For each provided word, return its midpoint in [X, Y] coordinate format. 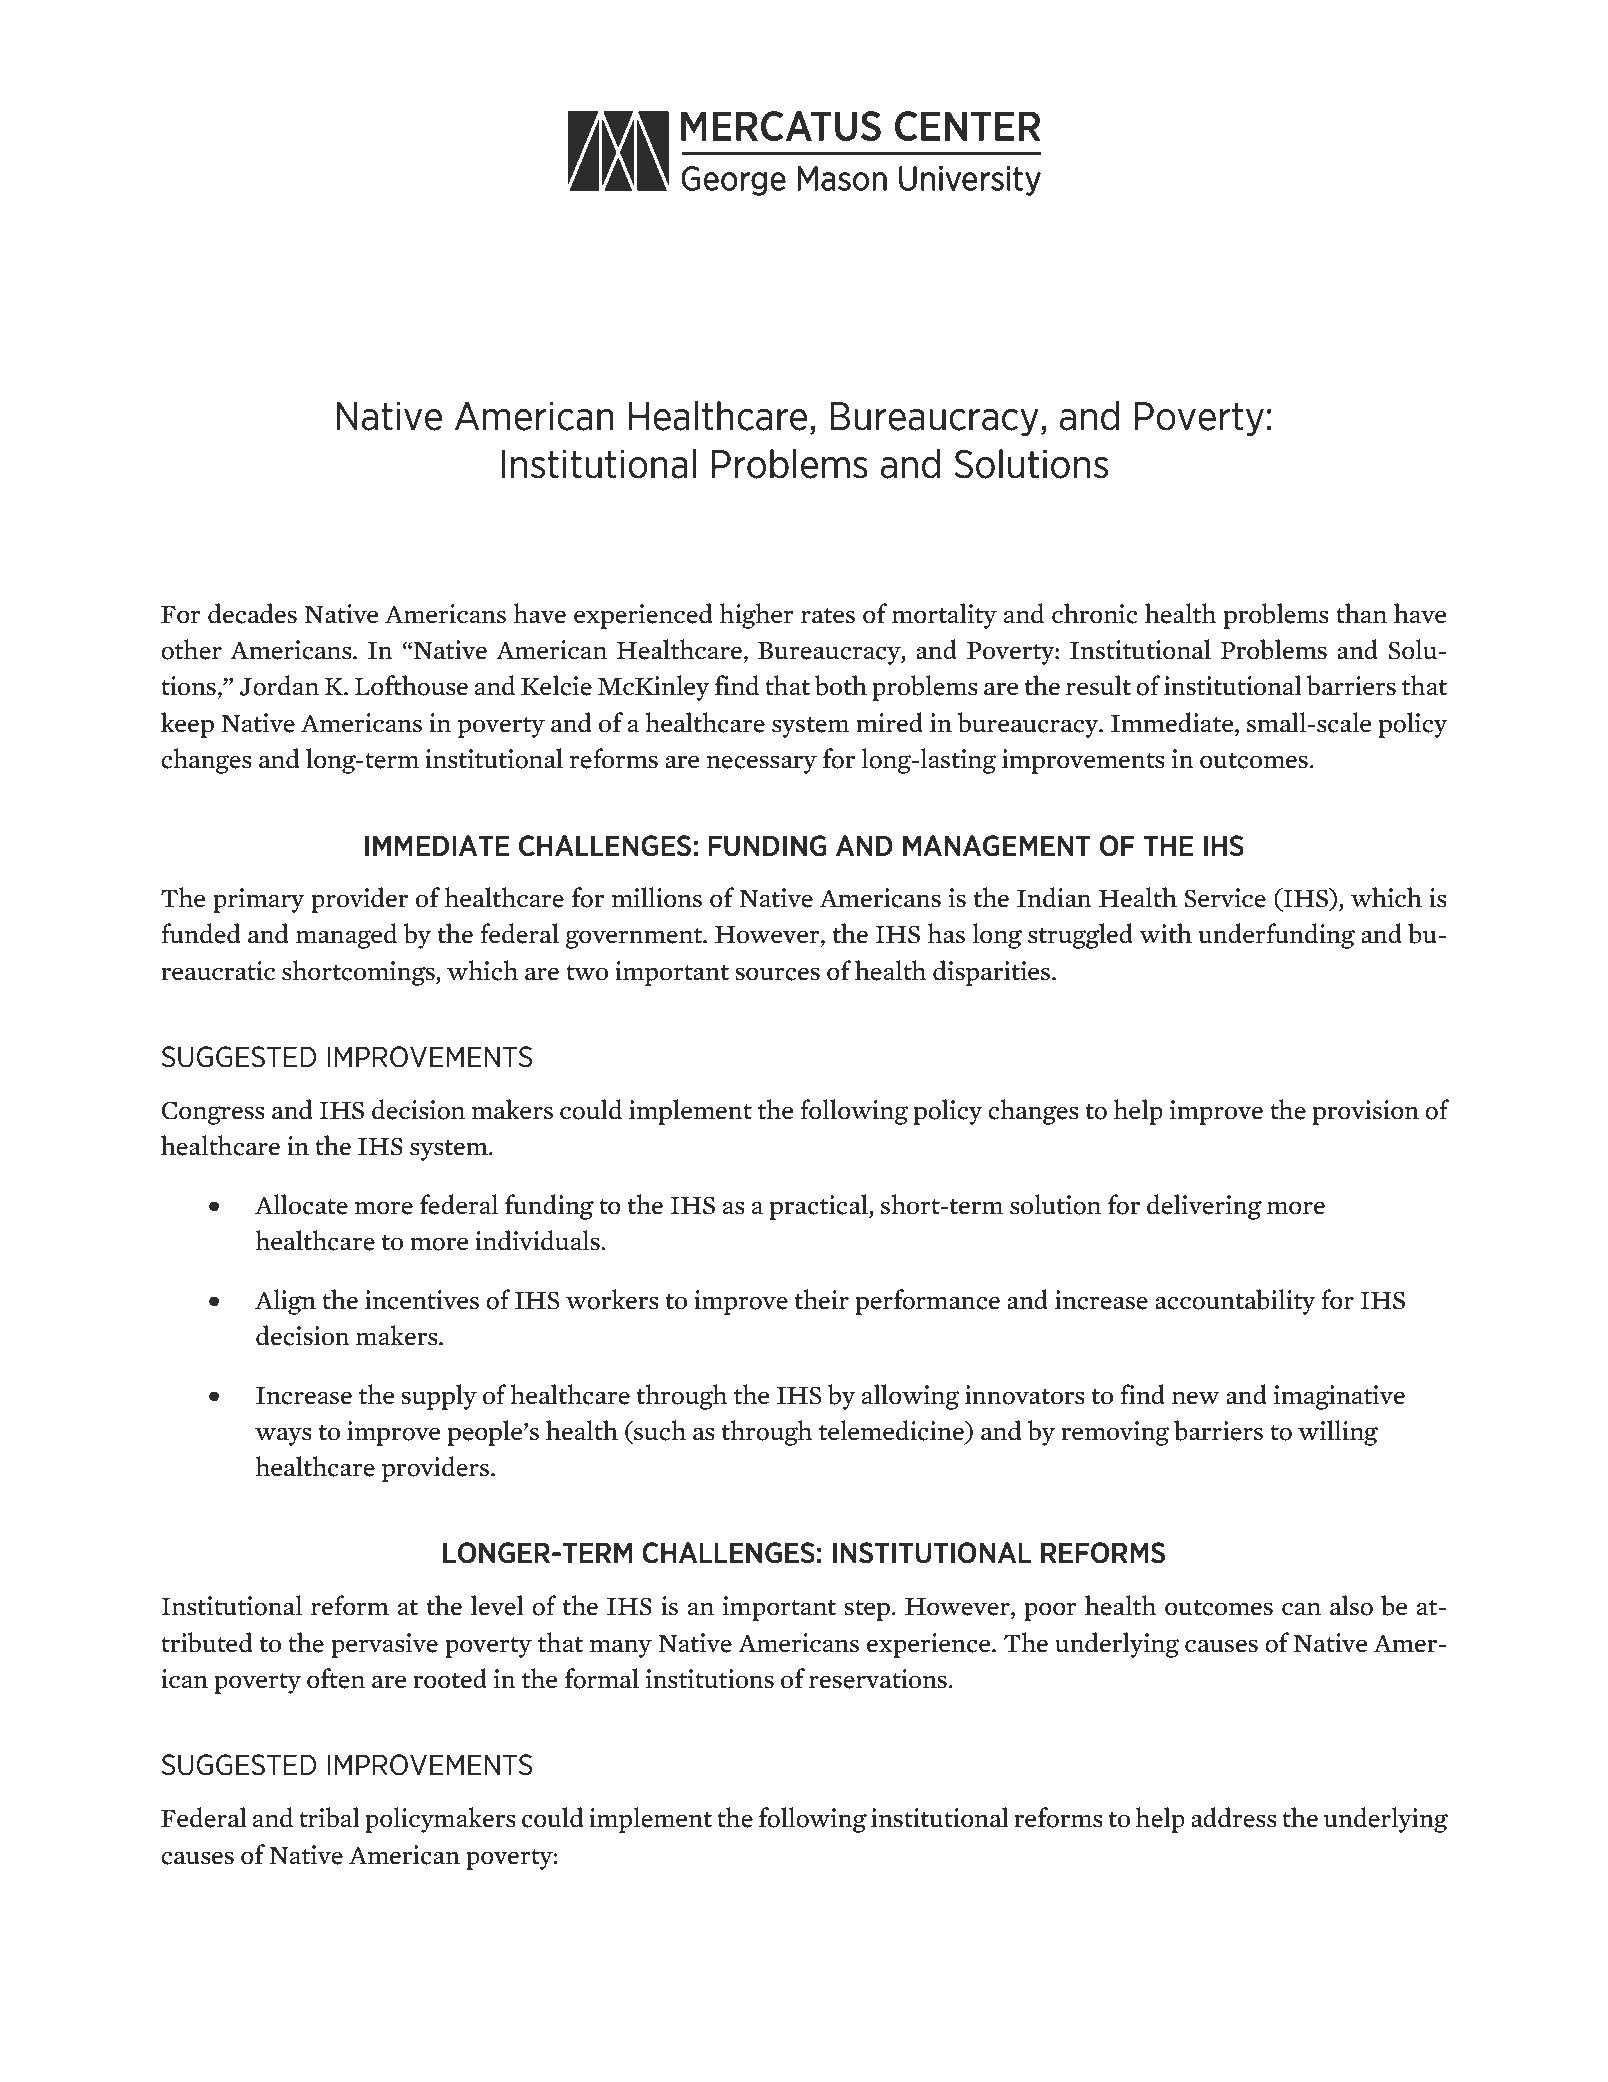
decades [252, 613]
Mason [1227, 1975]
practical [820, 1207]
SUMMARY [885, 328]
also [1351, 1605]
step [867, 1610]
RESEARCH [727, 328]
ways [283, 1436]
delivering [1204, 1207]
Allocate [301, 1204]
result [1098, 685]
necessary [762, 764]
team [817, 1940]
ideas [312, 1975]
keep [187, 725]
